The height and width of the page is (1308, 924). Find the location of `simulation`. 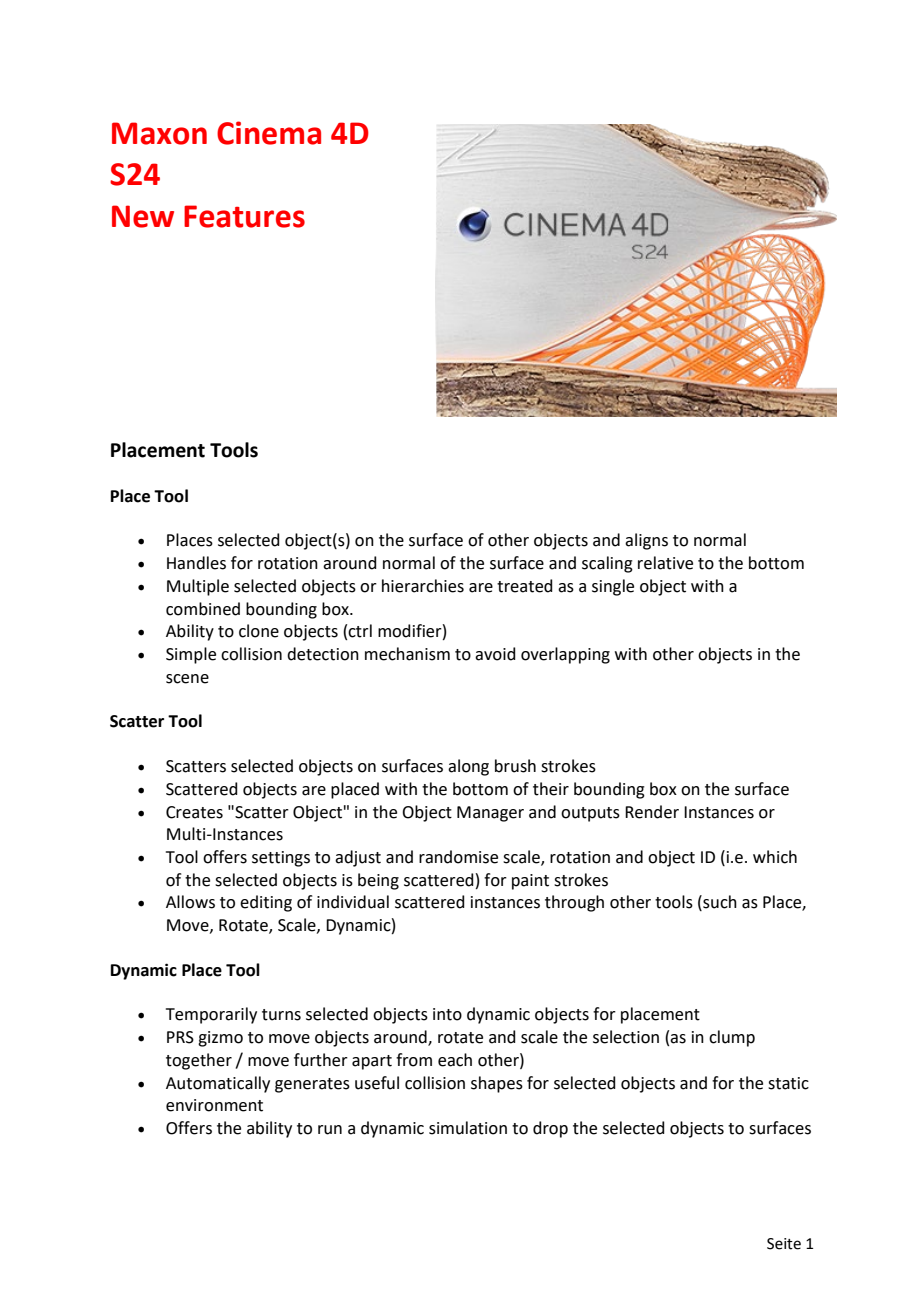

simulation is located at coordinates (468, 1128).
